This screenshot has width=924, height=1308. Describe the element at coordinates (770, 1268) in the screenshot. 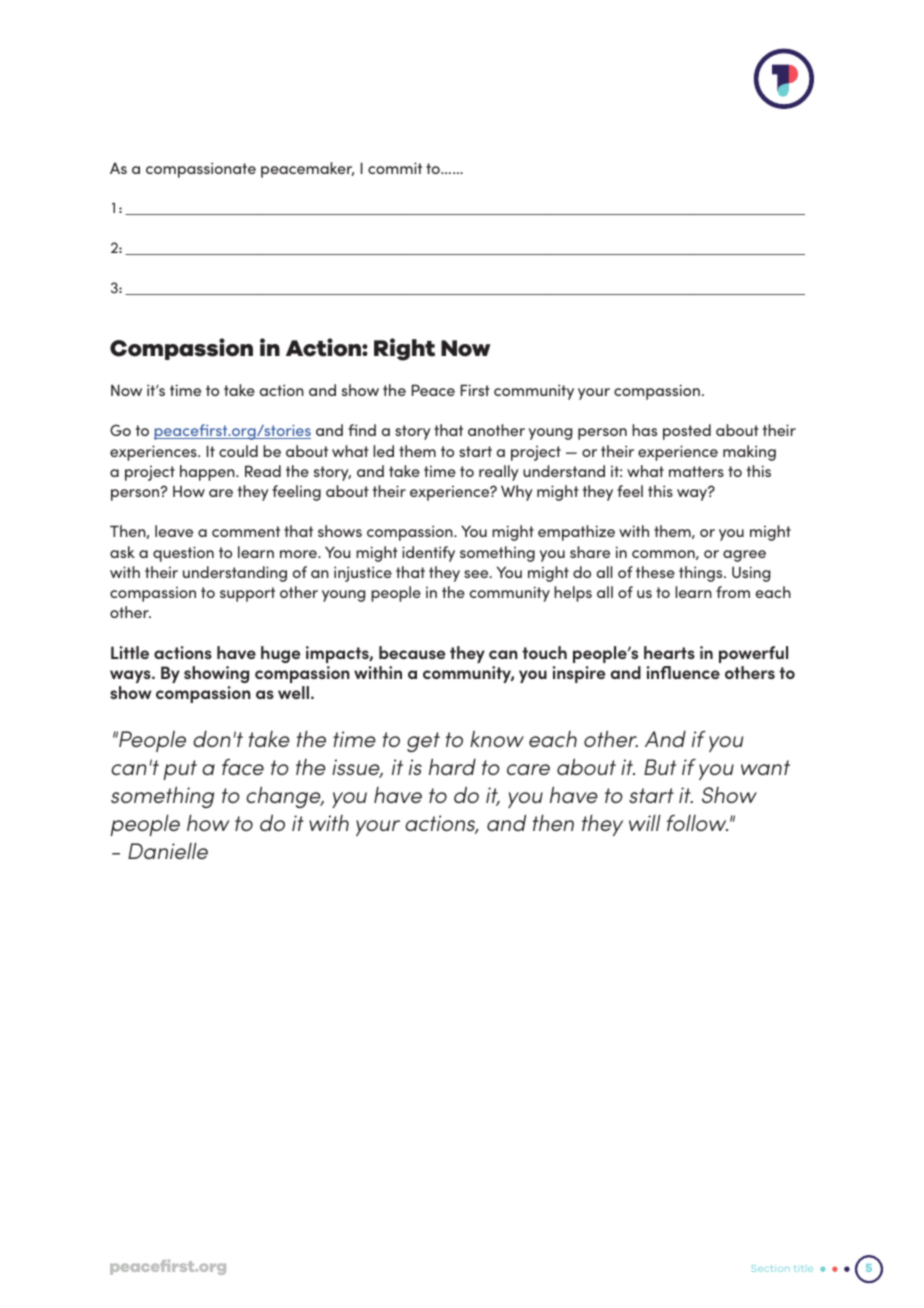

I see `Section` at that location.
